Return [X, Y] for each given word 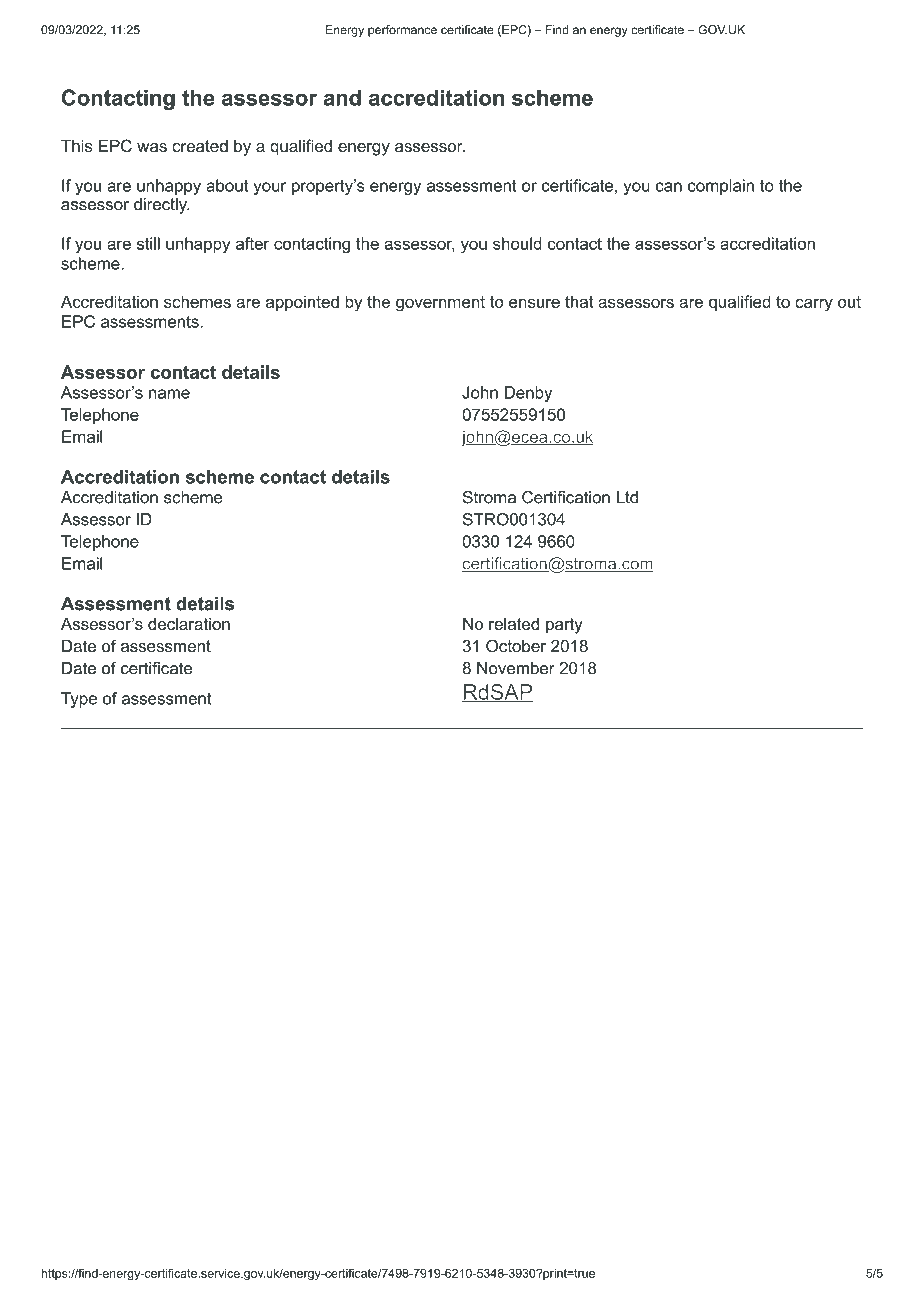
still [148, 243]
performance [402, 31]
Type [79, 700]
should [517, 243]
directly [161, 206]
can [669, 187]
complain [721, 187]
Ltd [627, 497]
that [579, 301]
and [342, 97]
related [514, 623]
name [169, 394]
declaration [189, 623]
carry [814, 305]
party [564, 626]
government [440, 304]
